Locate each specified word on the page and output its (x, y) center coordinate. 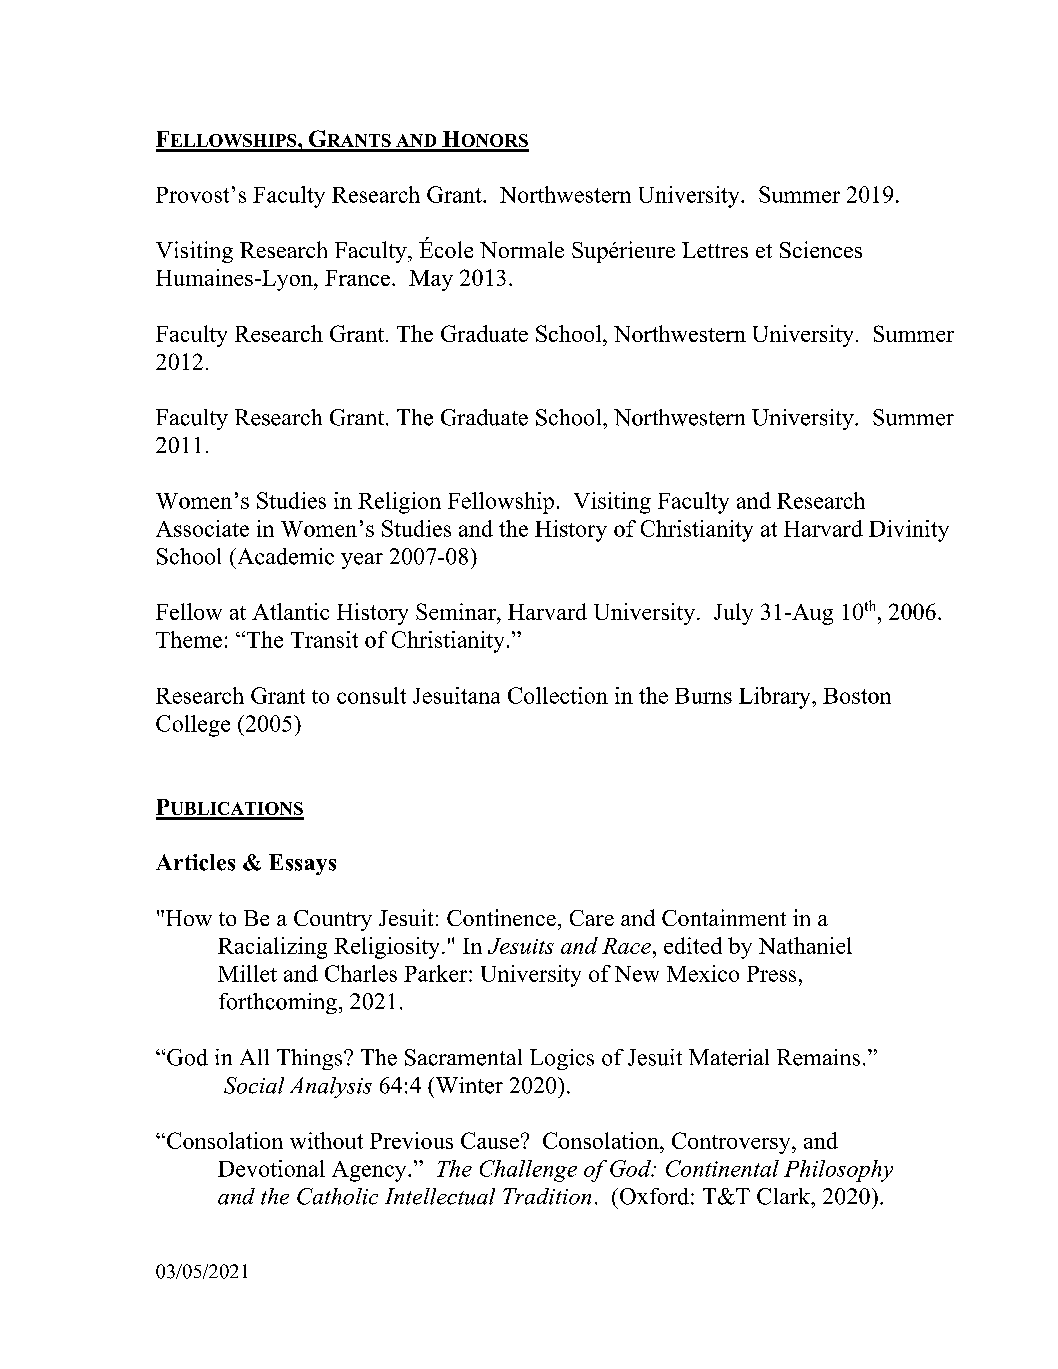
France (357, 278)
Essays (302, 864)
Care (592, 918)
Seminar (457, 611)
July (733, 614)
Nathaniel (805, 945)
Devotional (271, 1168)
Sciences (821, 249)
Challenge (528, 1171)
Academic (284, 556)
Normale (522, 249)
